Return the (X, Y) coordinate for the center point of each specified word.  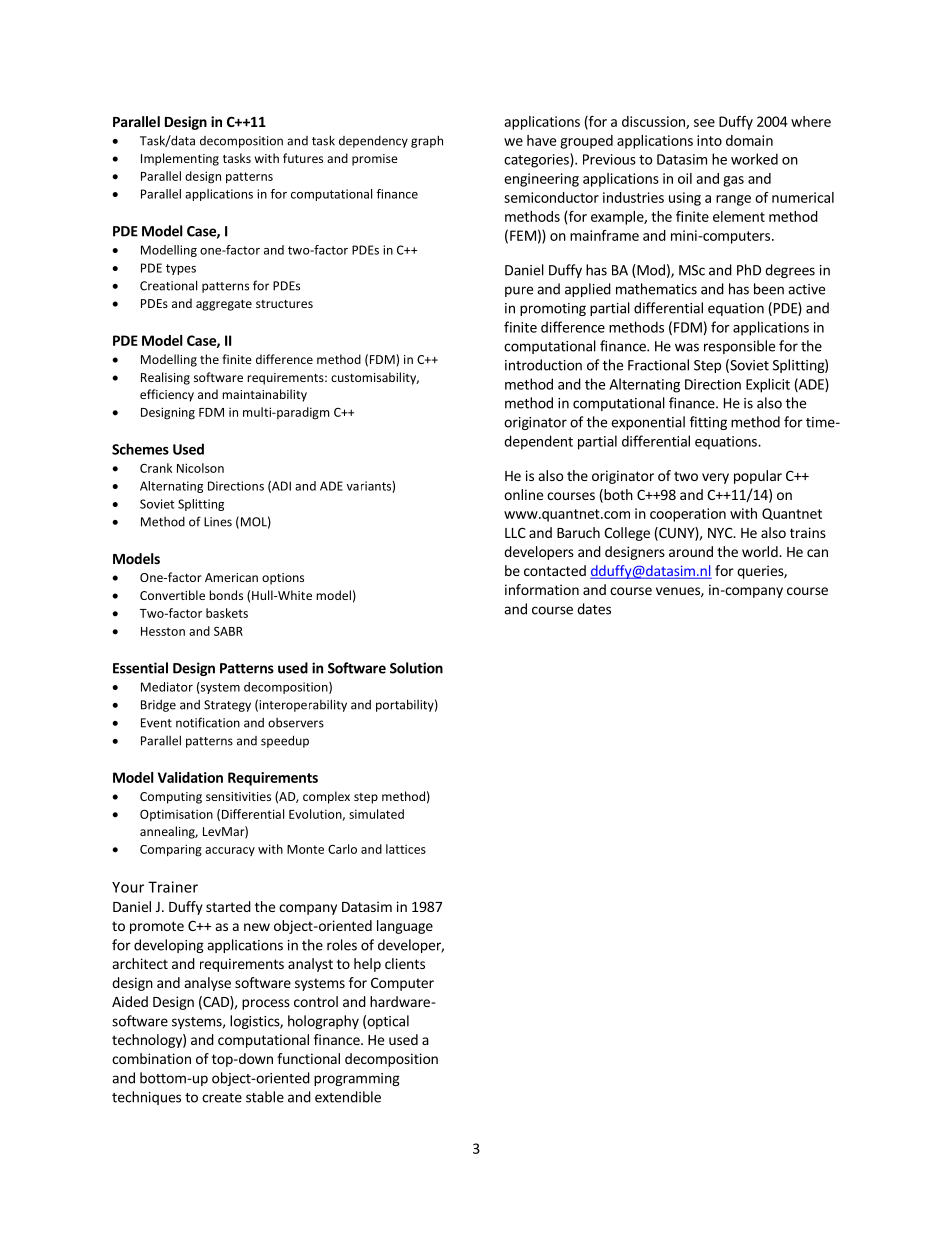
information (542, 589)
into (709, 140)
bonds (226, 595)
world (761, 551)
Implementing (180, 159)
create (222, 1098)
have (541, 140)
